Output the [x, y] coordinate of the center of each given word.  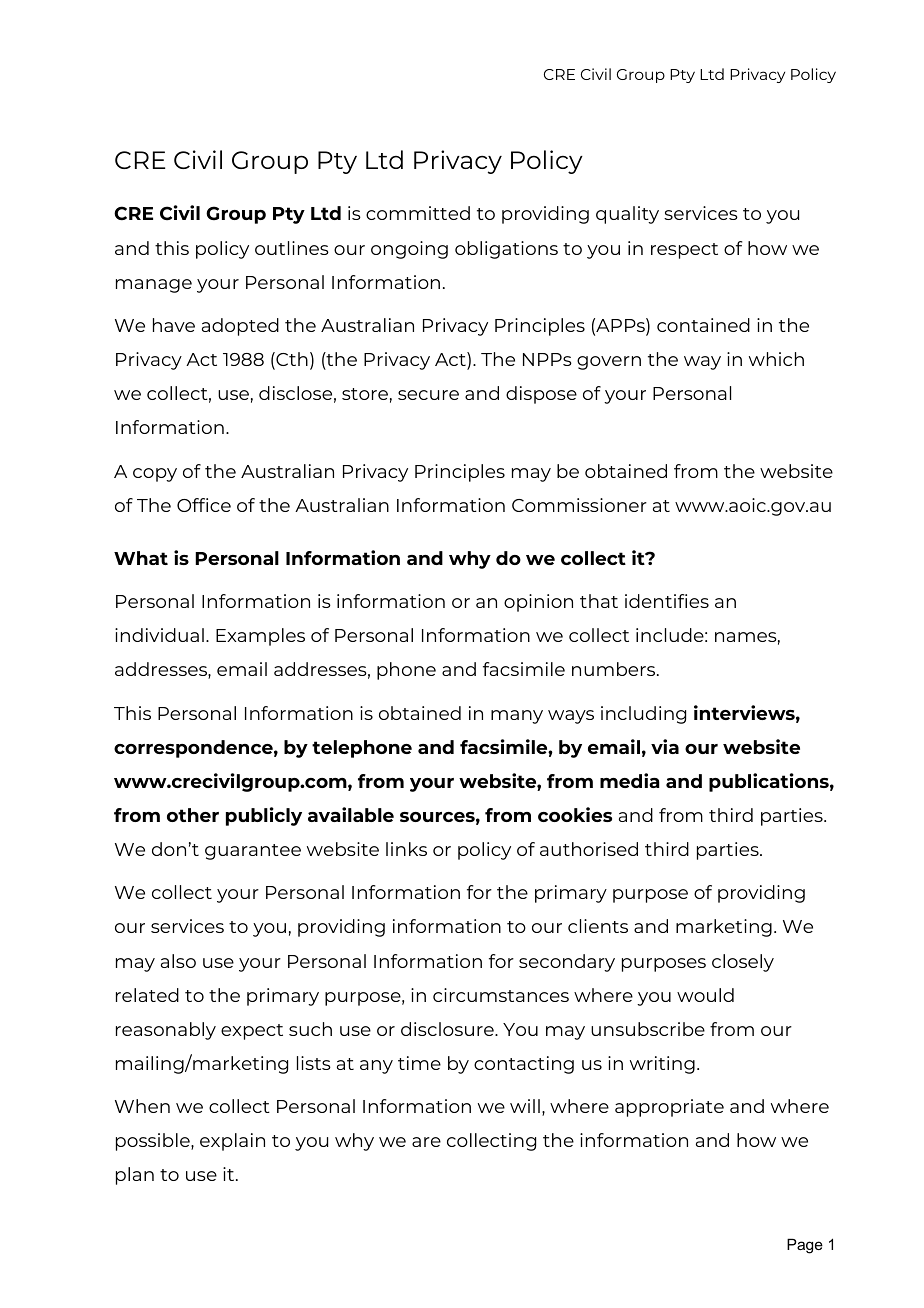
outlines [292, 248]
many [517, 717]
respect [684, 251]
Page [805, 1246]
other [193, 815]
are [426, 1142]
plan [135, 1176]
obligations [506, 250]
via [665, 746]
